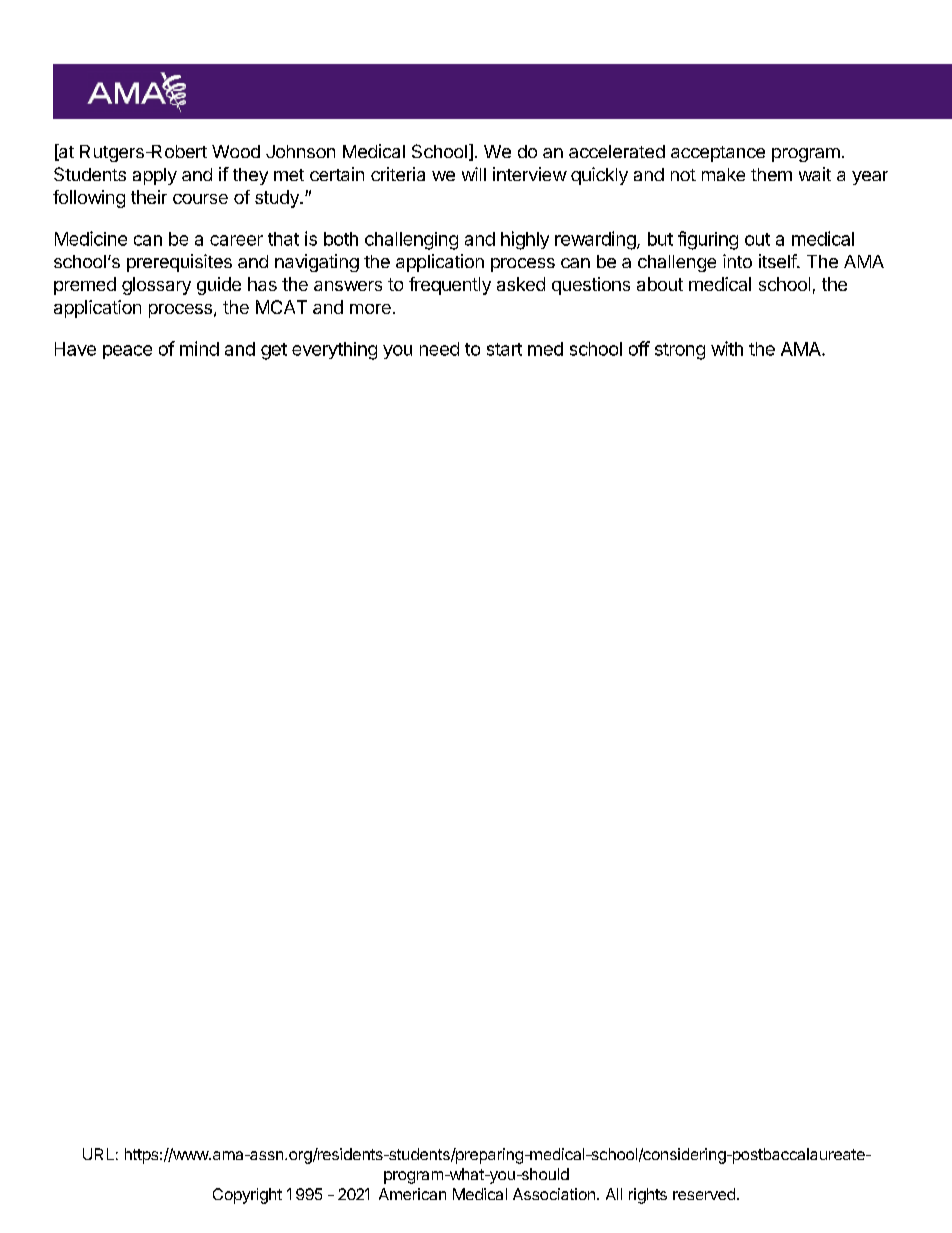 The image size is (952, 1233). Describe the element at coordinates (554, 1194) in the image. I see `Association` at that location.
